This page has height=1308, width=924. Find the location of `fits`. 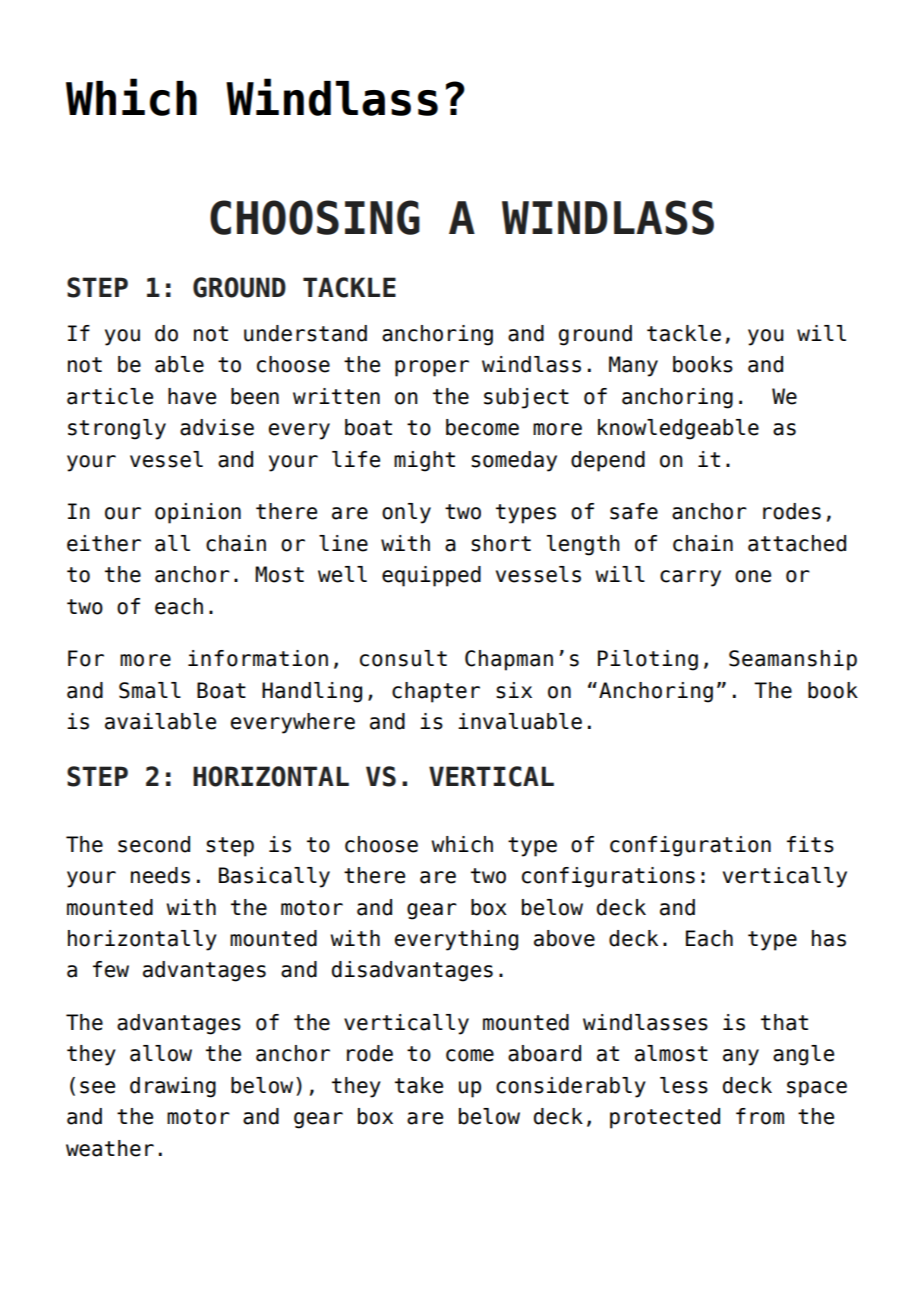

fits is located at coordinates (810, 844).
